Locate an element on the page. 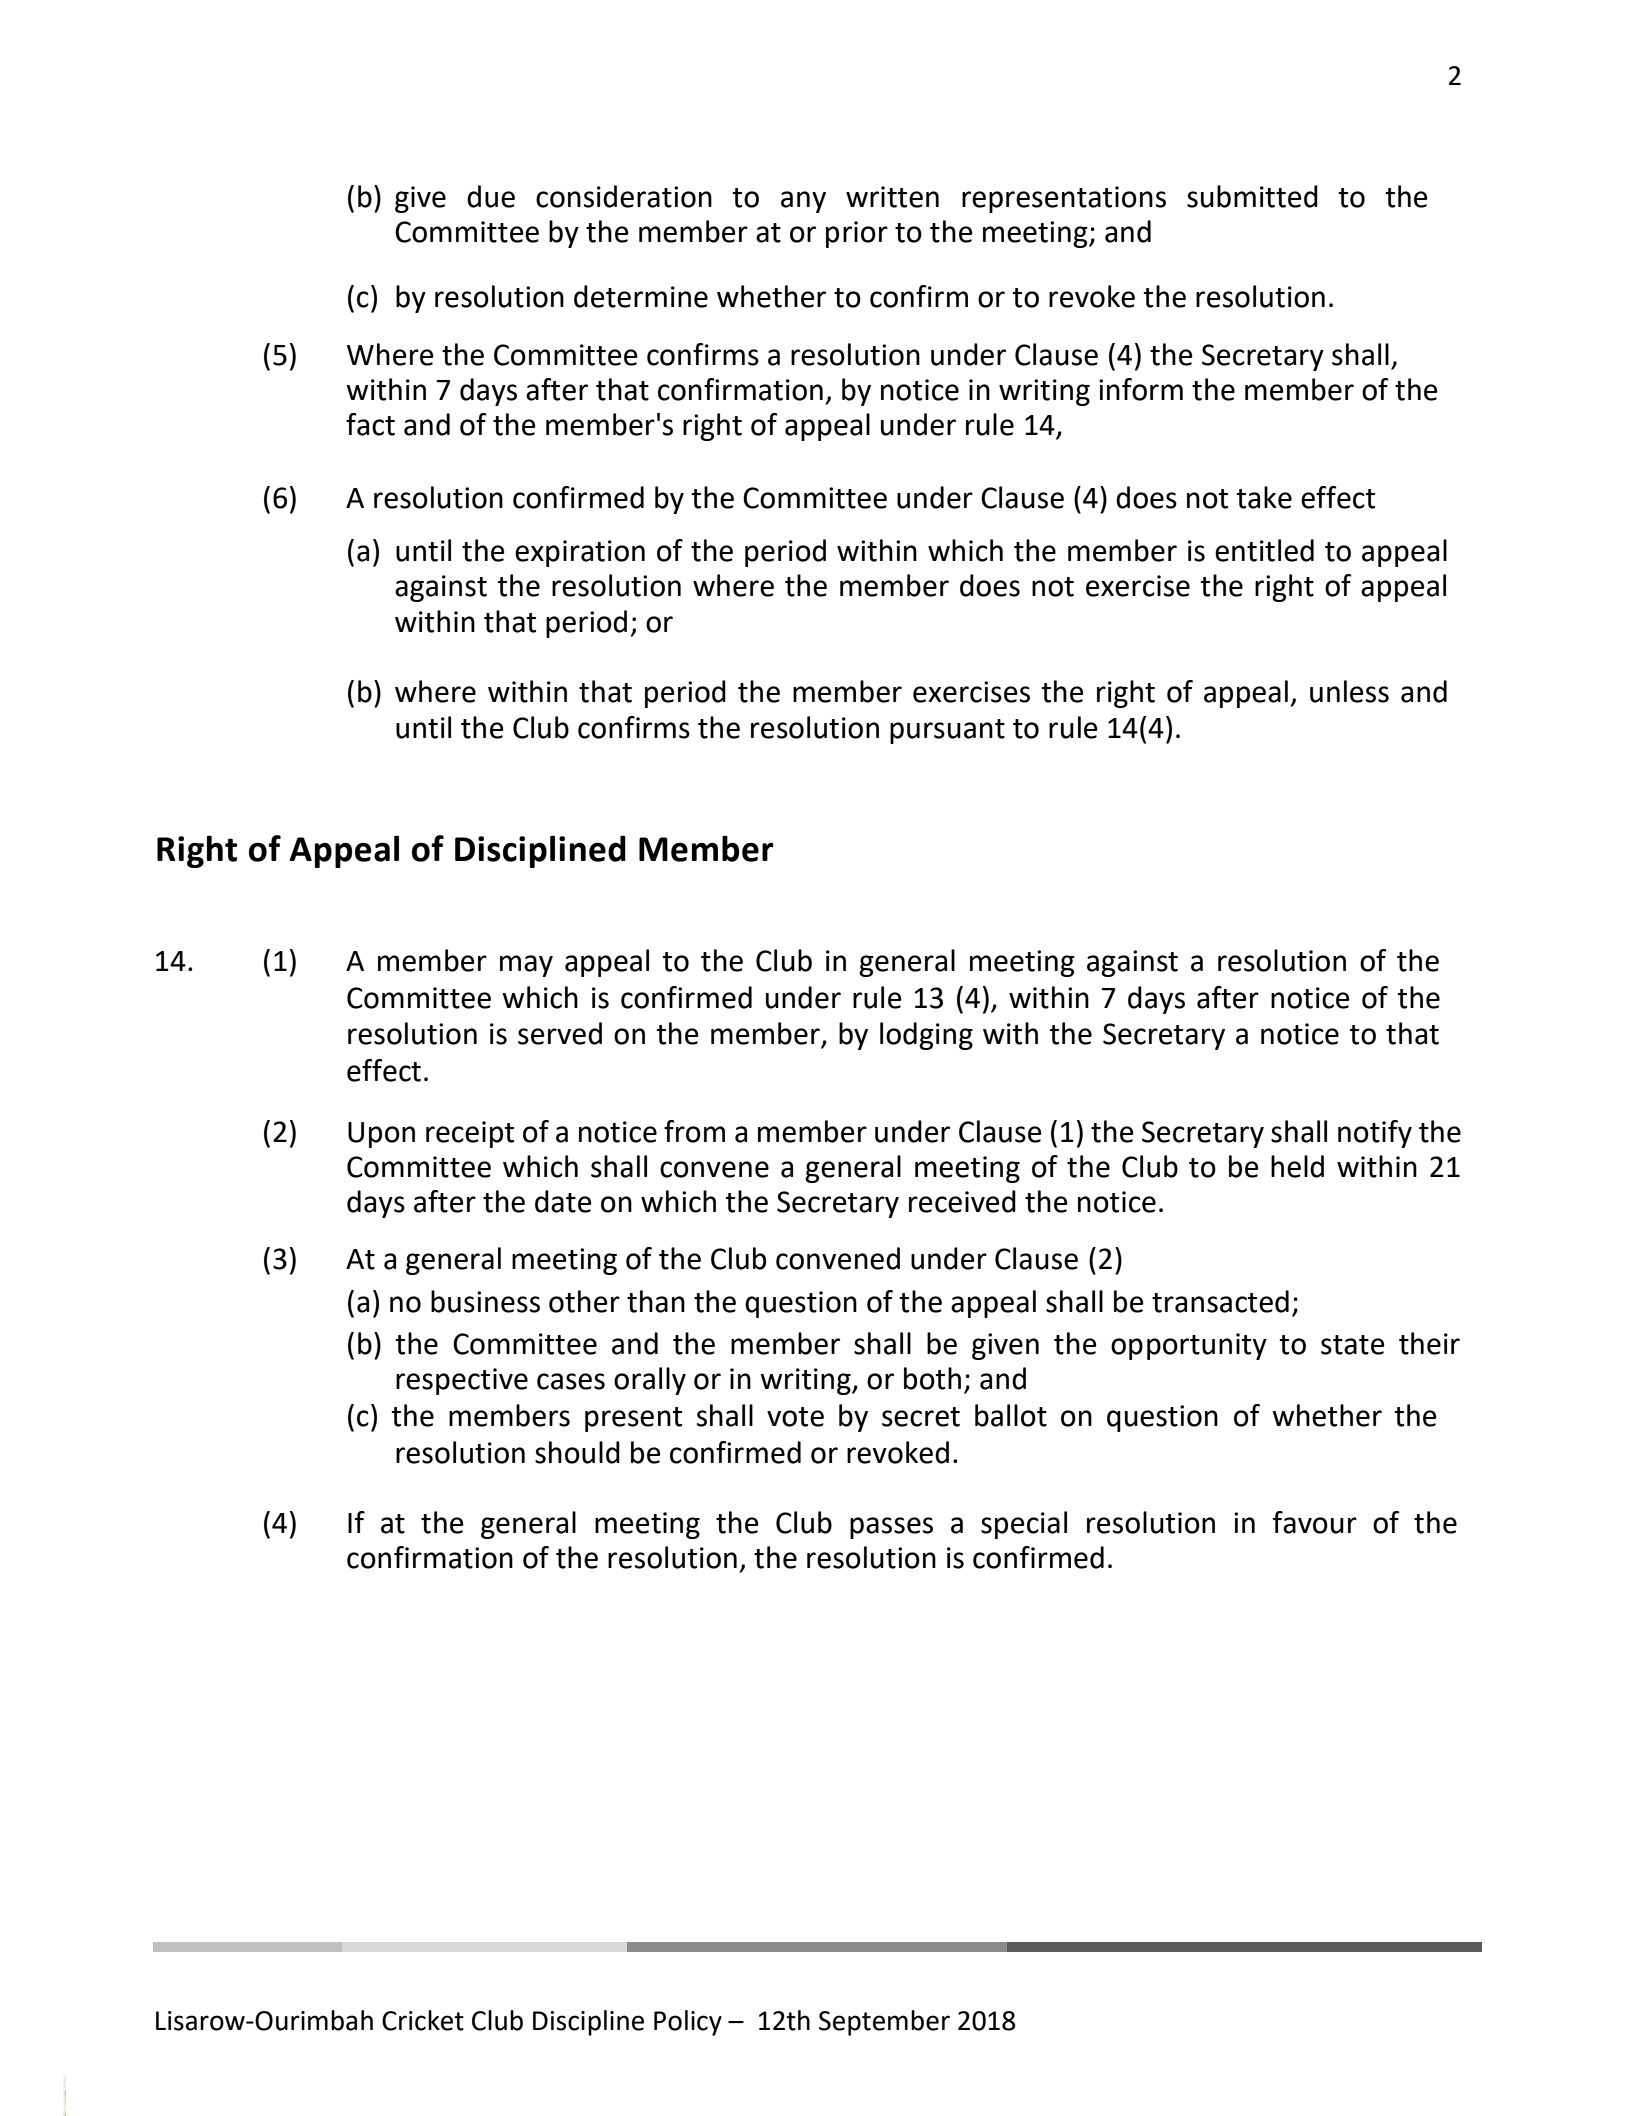 This image has width=1635, height=2116. Policy is located at coordinates (688, 2023).
